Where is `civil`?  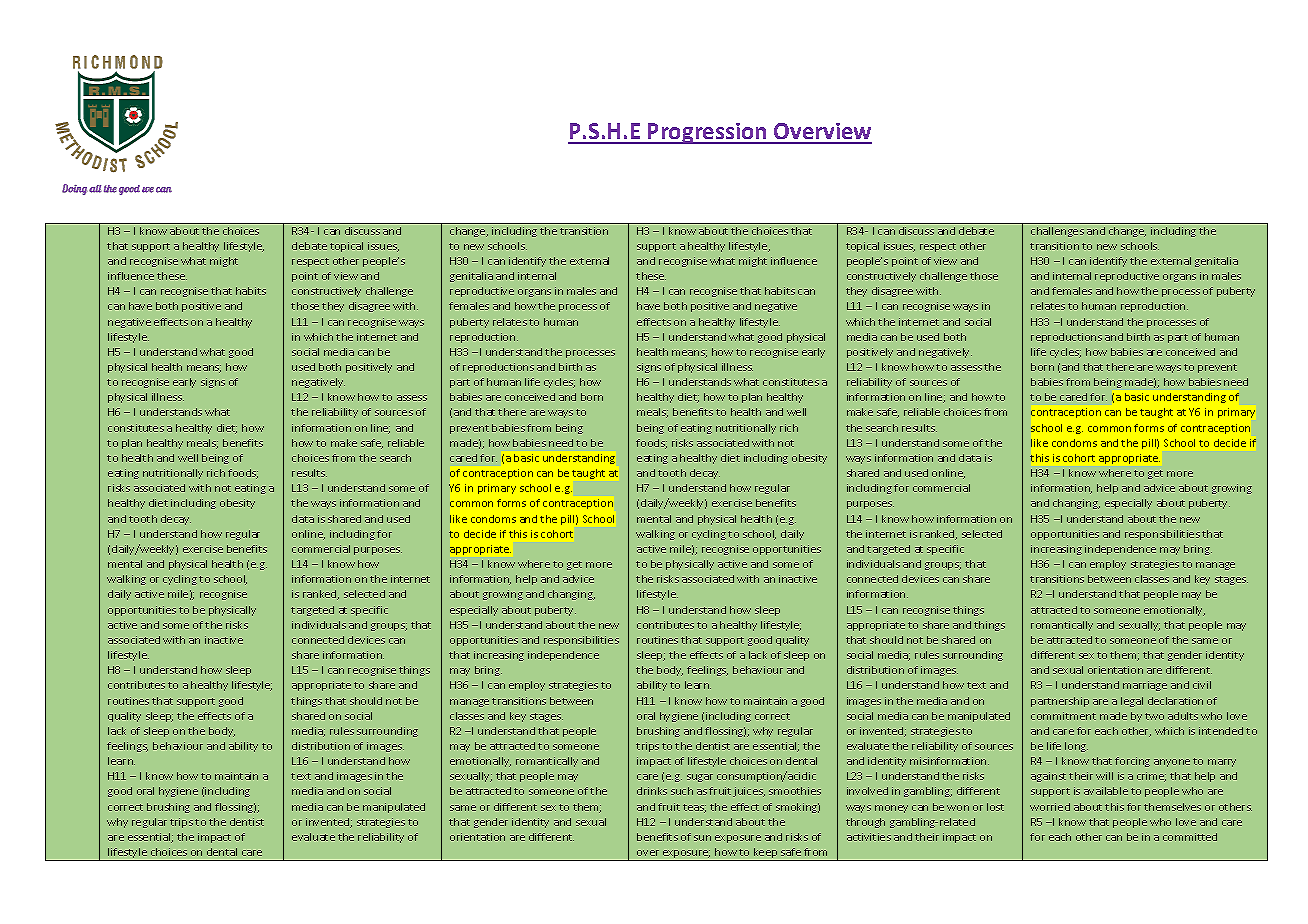
civil is located at coordinates (1202, 685).
